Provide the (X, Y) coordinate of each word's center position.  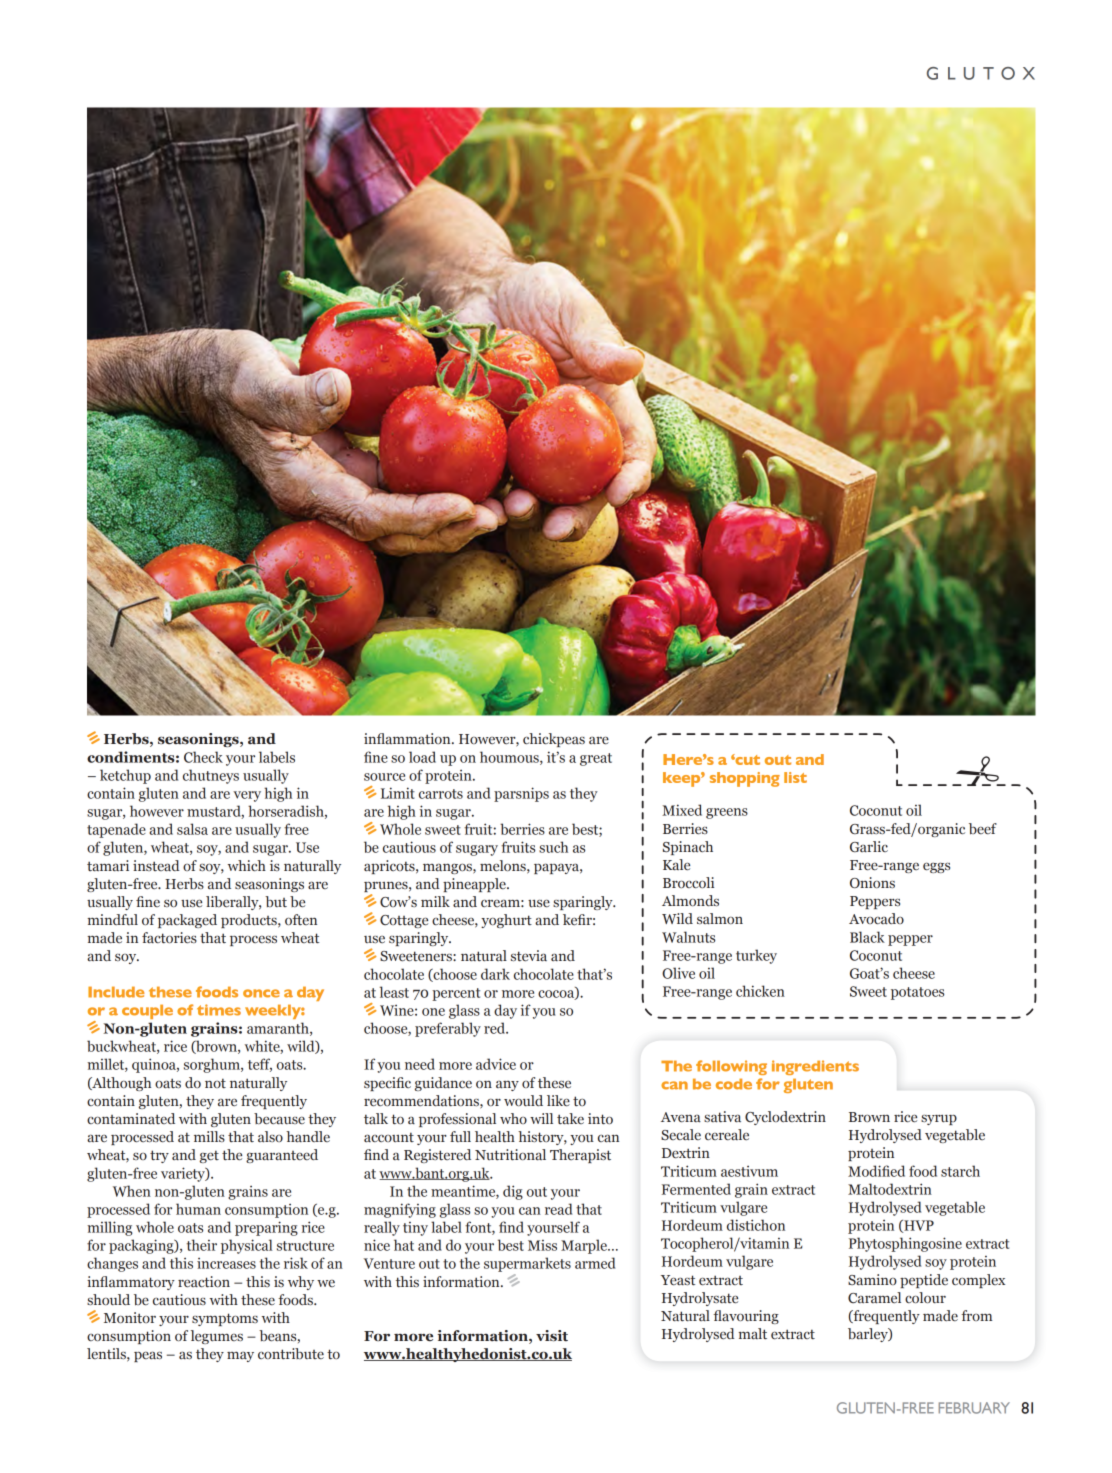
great (596, 759)
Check (203, 757)
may (240, 1356)
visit (552, 1336)
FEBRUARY (974, 1408)
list (795, 777)
